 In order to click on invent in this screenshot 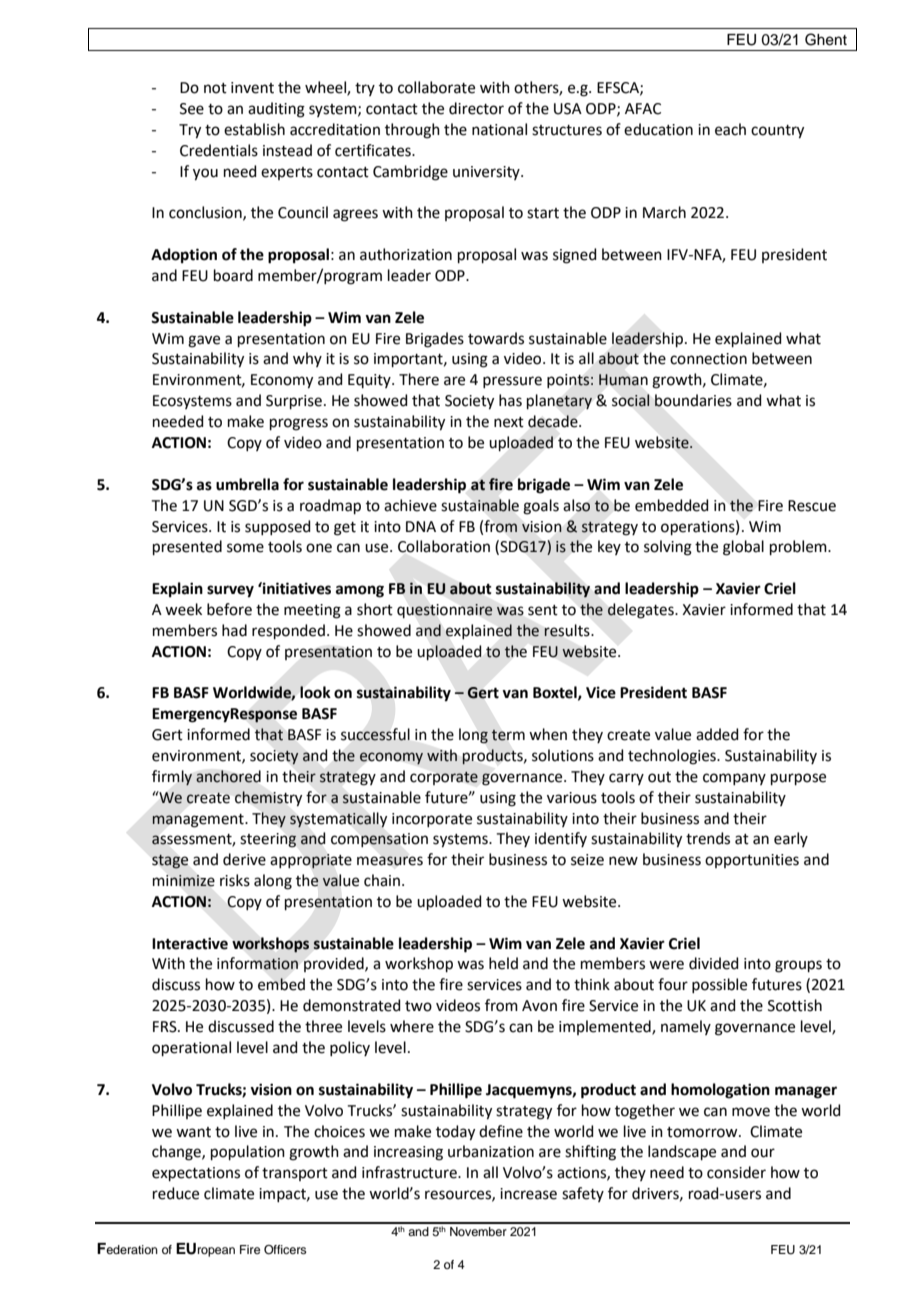, I will do `click(252, 88)`.
